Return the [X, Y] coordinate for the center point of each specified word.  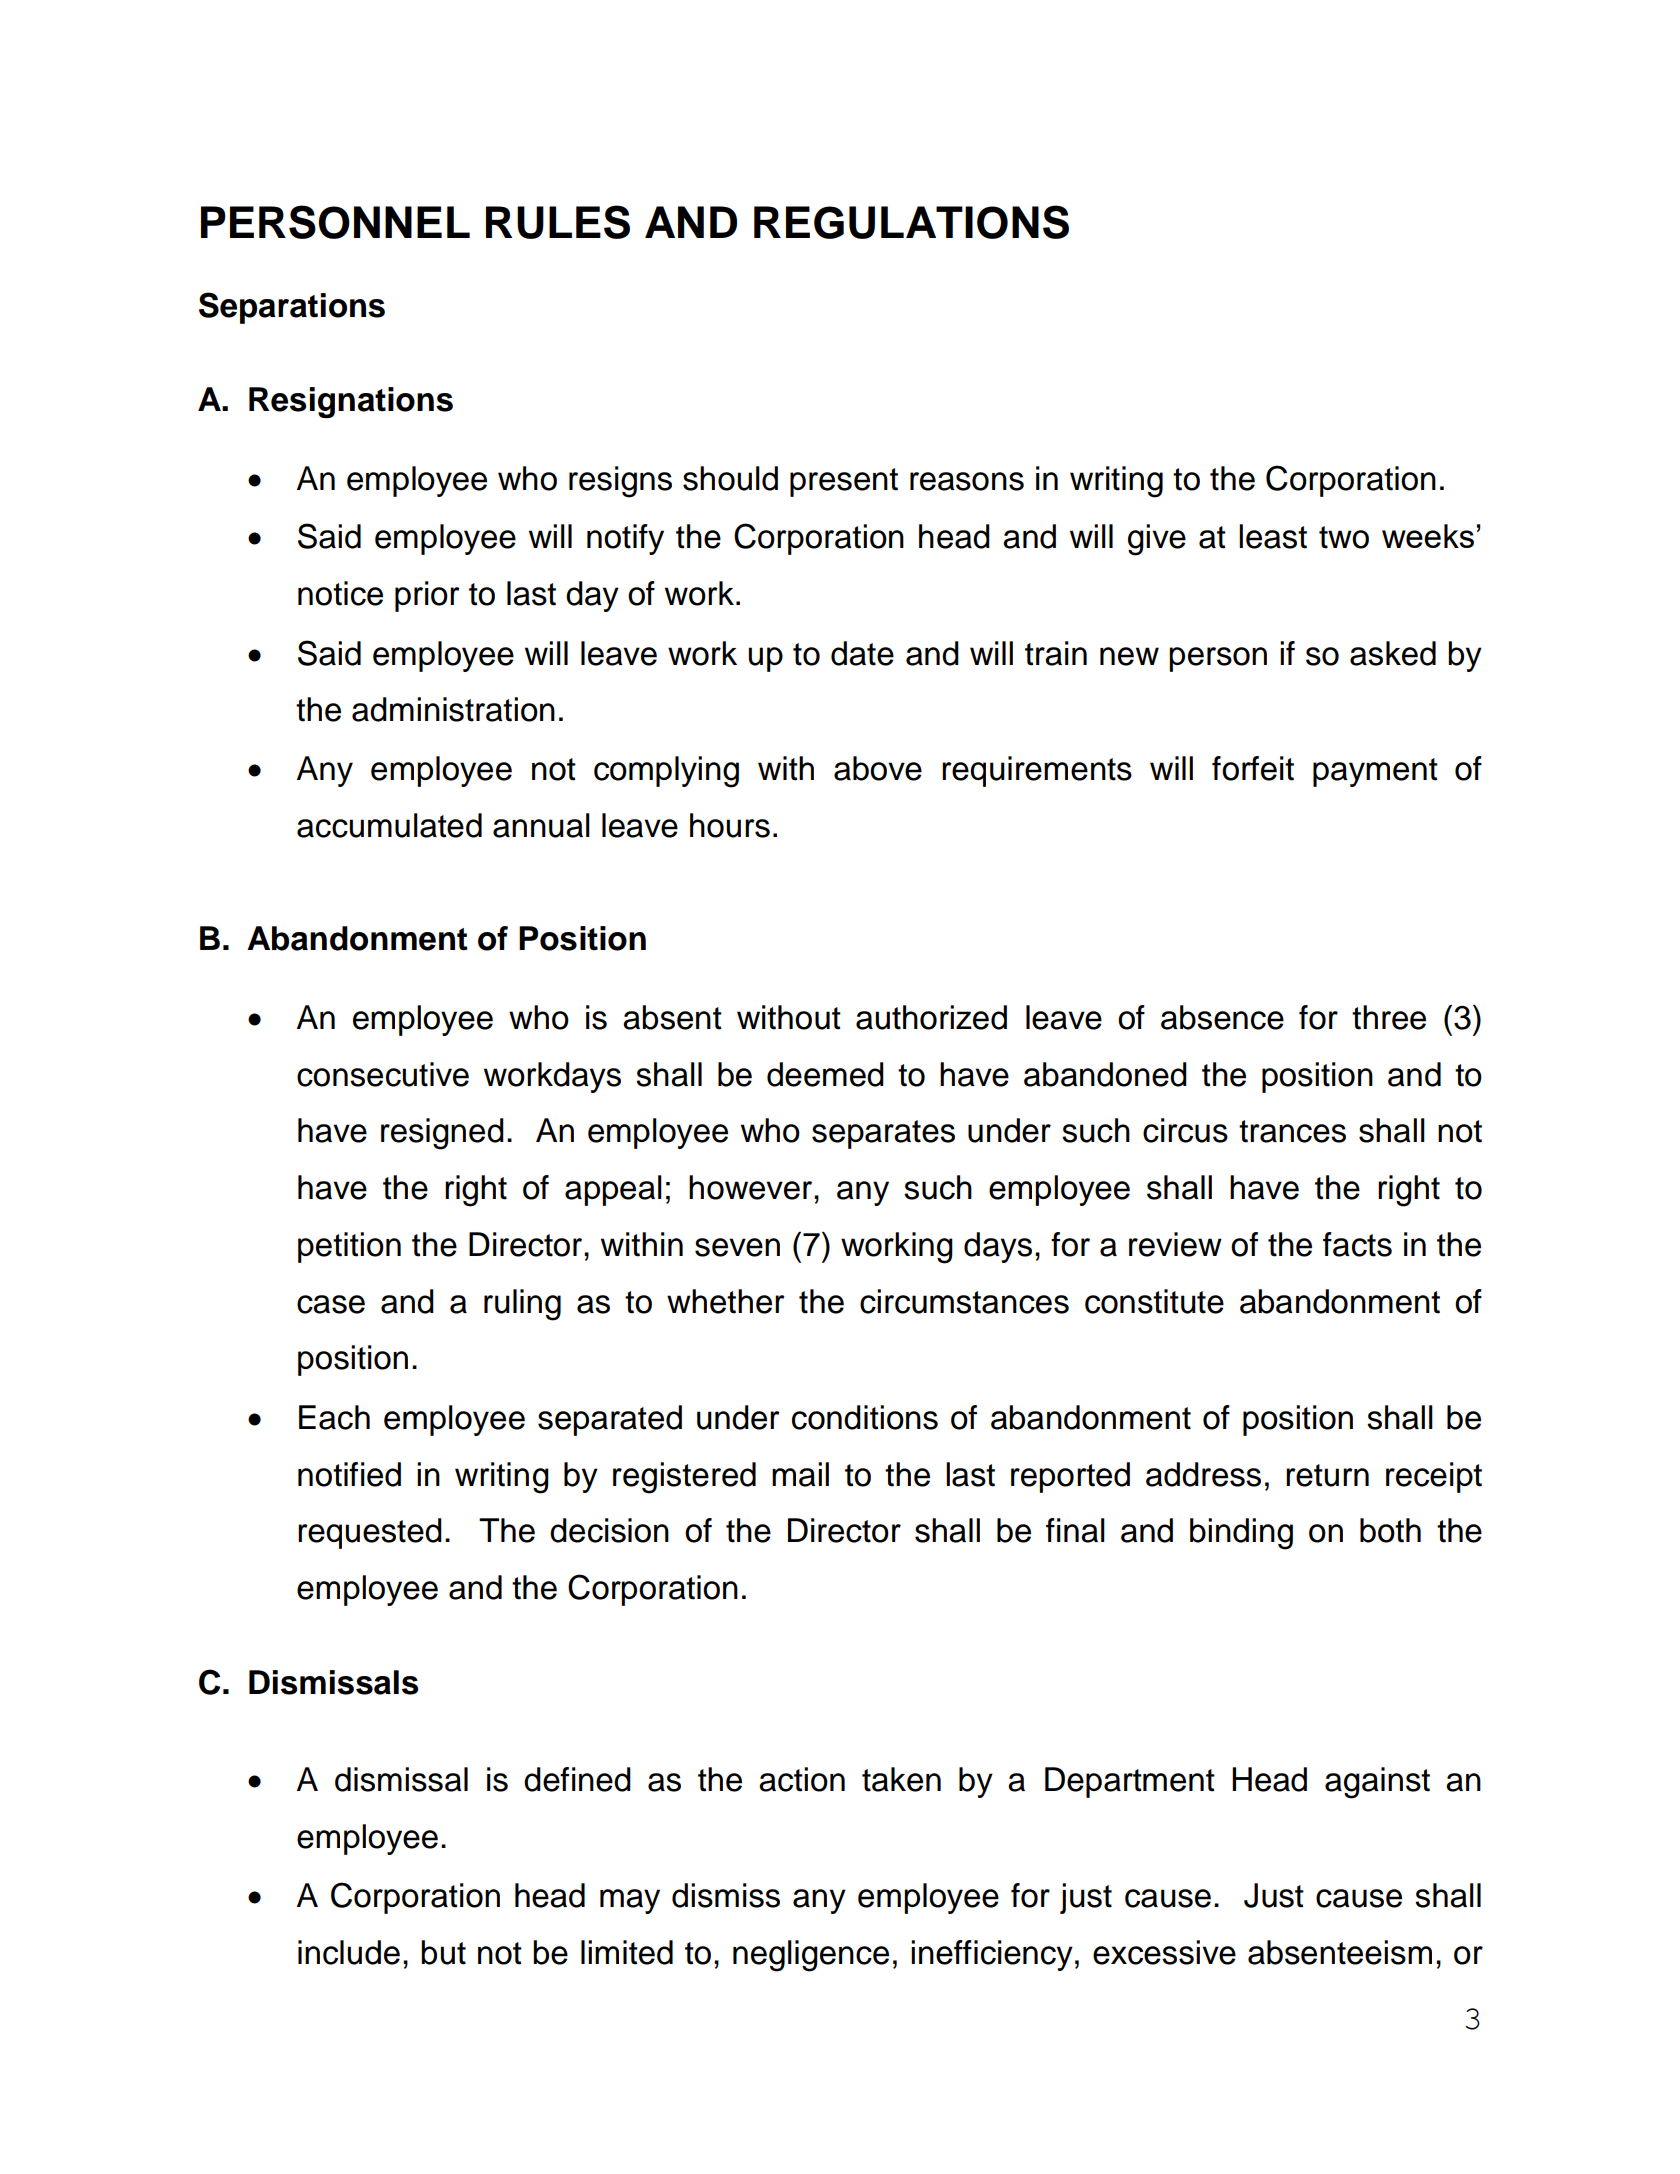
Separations [292, 308]
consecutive [383, 1074]
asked [1393, 653]
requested [370, 1533]
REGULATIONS [911, 222]
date [862, 653]
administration [453, 709]
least [1273, 536]
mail [800, 1474]
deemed [825, 1074]
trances [1292, 1131]
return [1327, 1475]
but [443, 1952]
